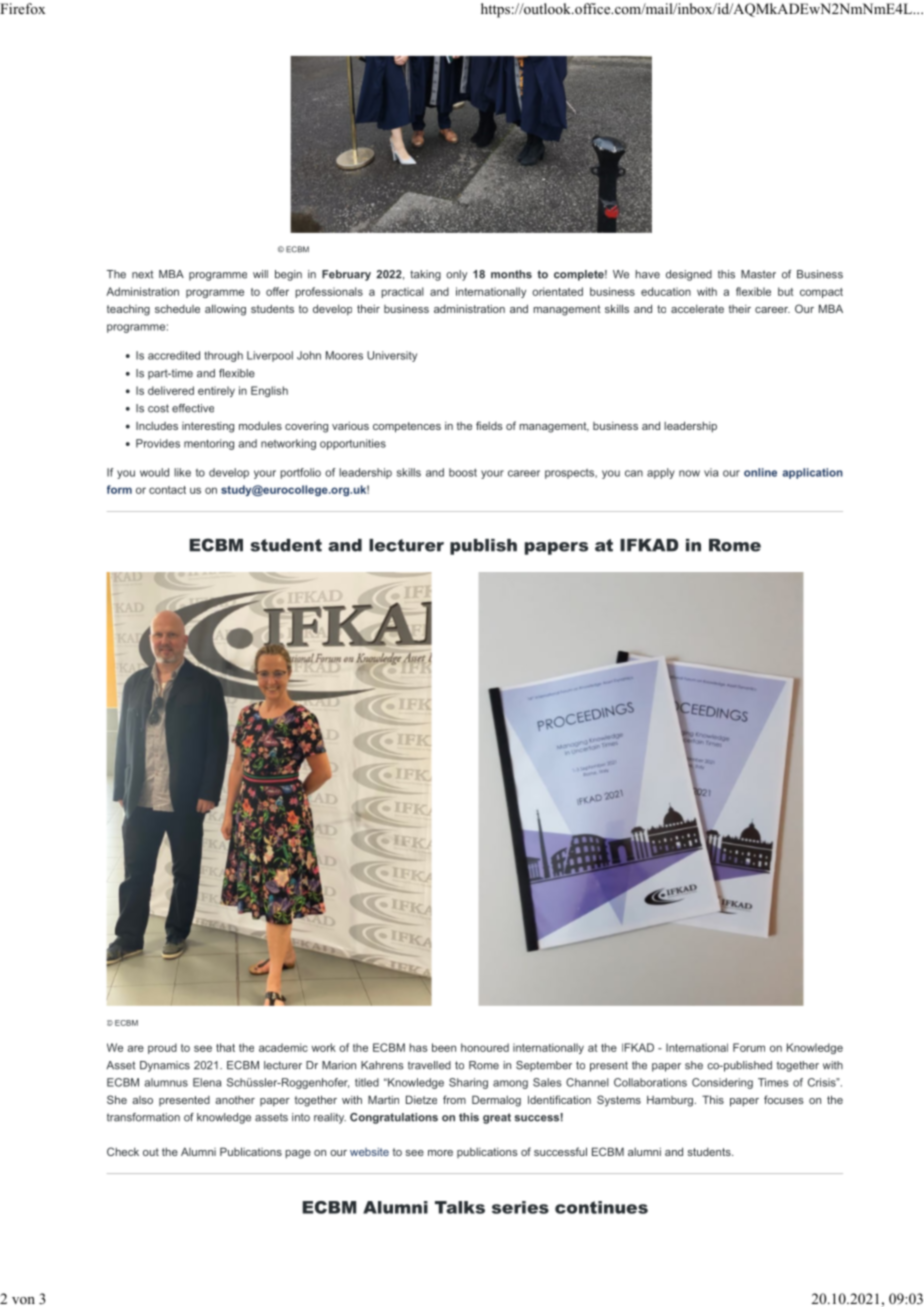 This image has width=924, height=1307. Describe the element at coordinates (418, 1047) in the image. I see `has` at that location.
